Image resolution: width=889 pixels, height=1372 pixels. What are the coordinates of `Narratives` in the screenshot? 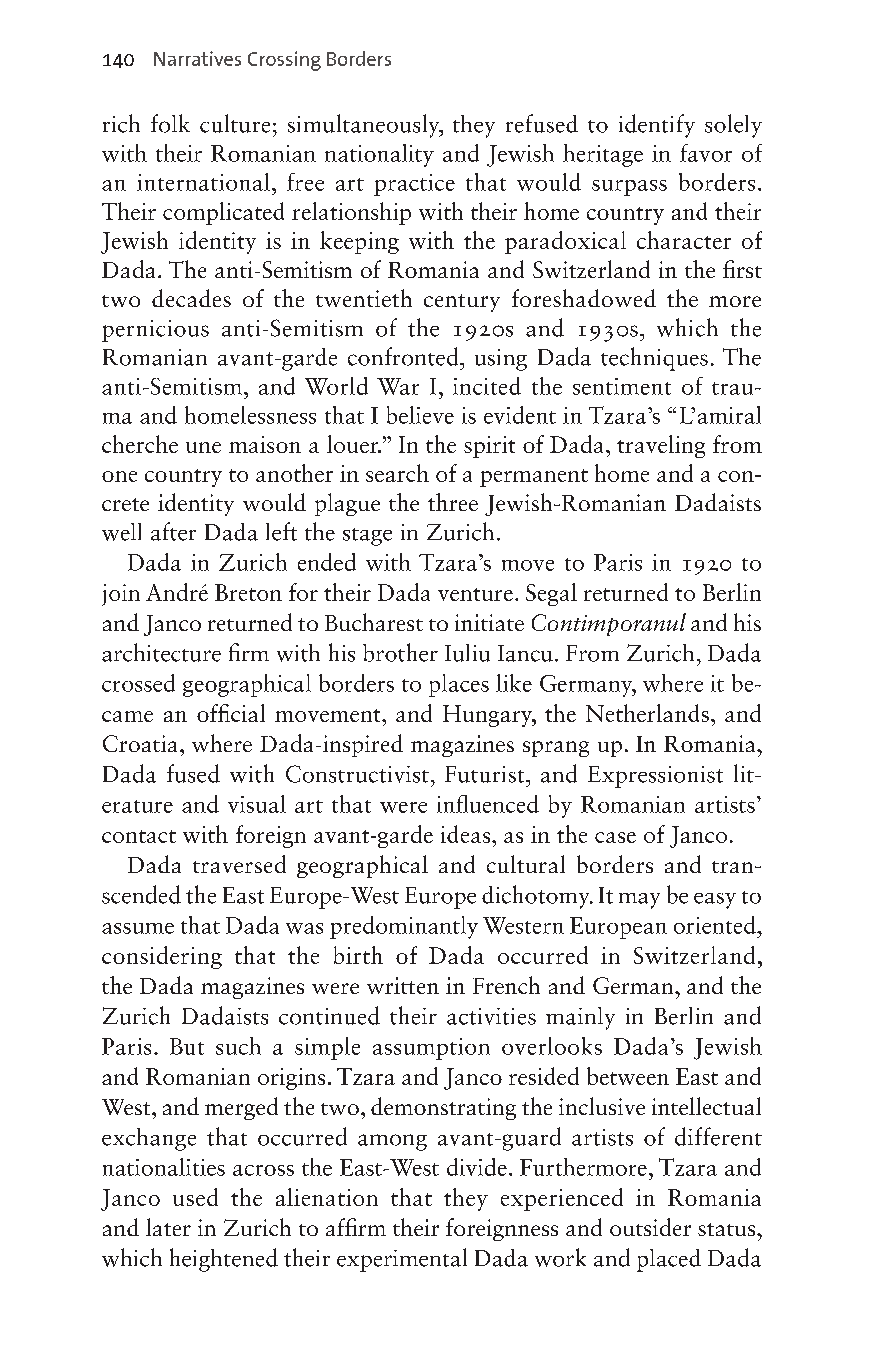 It's located at (197, 58).
